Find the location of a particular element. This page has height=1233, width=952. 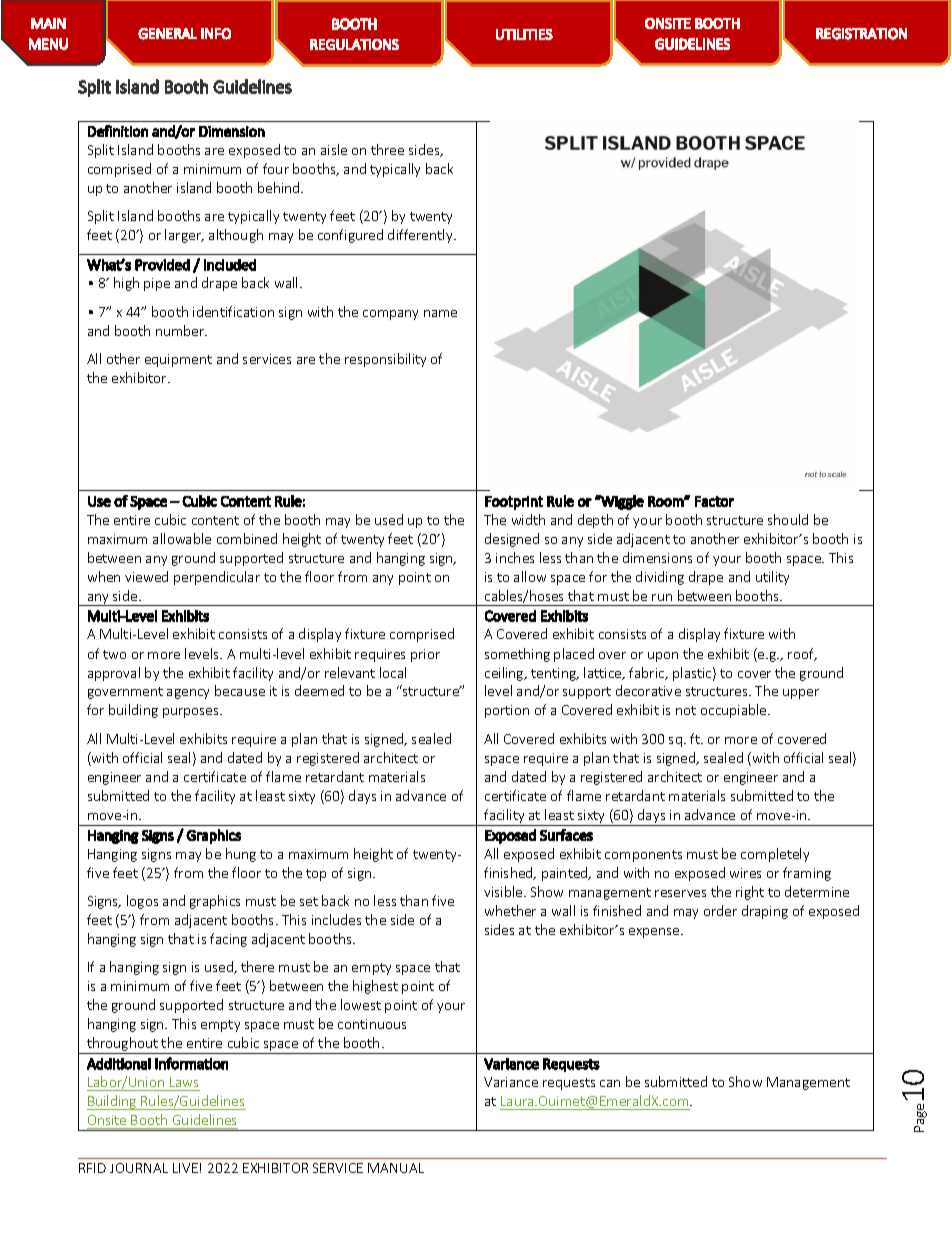

JOURNAL is located at coordinates (139, 1168).
